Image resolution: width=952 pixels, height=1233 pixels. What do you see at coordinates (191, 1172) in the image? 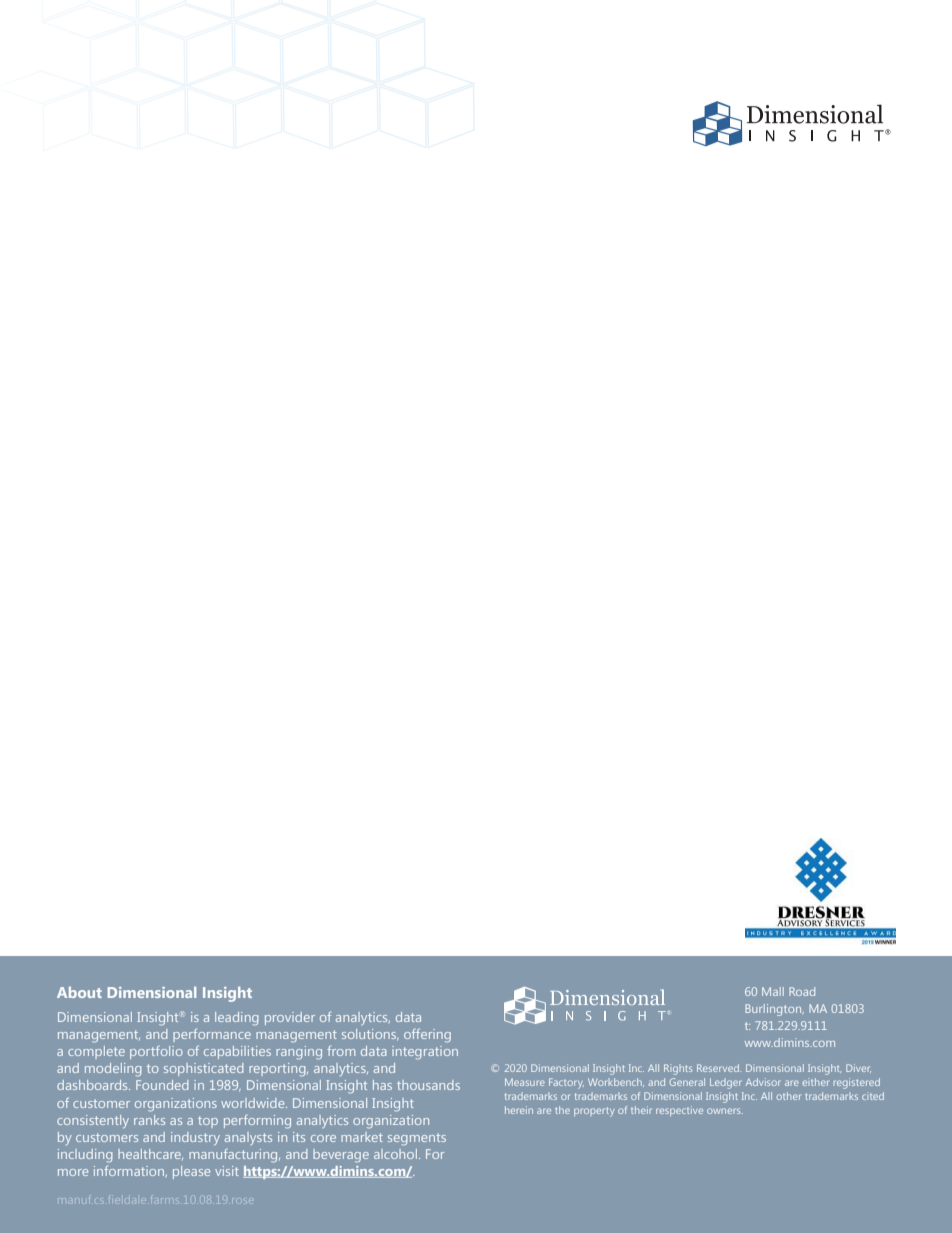
I see `please` at bounding box center [191, 1172].
